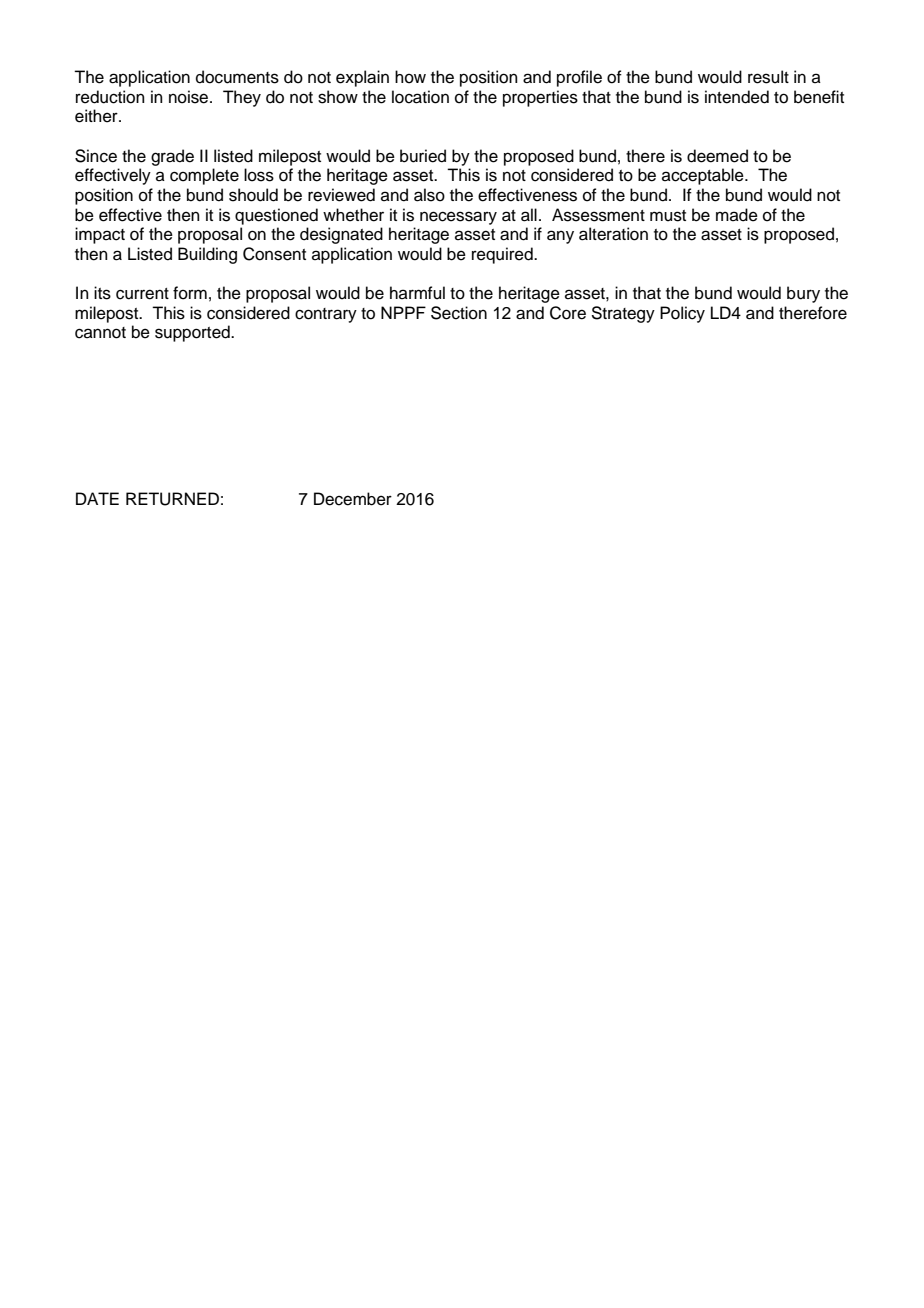 The image size is (924, 1308). Describe the element at coordinates (172, 499) in the image. I see `RETURNED` at that location.
